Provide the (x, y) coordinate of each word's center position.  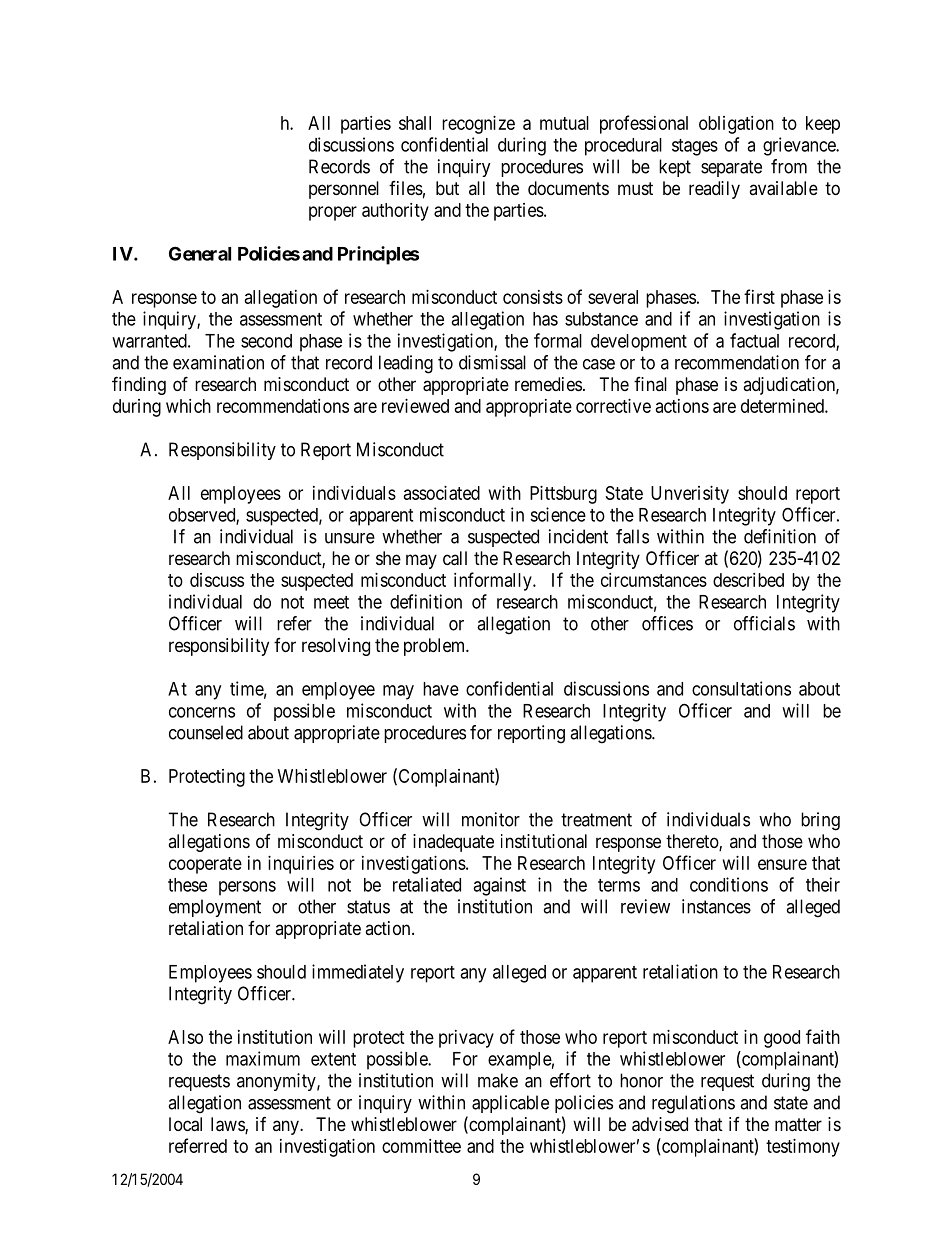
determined (783, 406)
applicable (510, 1104)
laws (228, 1125)
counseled (206, 732)
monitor (491, 819)
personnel (344, 190)
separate (731, 168)
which (188, 406)
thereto (693, 842)
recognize (478, 125)
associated (442, 493)
